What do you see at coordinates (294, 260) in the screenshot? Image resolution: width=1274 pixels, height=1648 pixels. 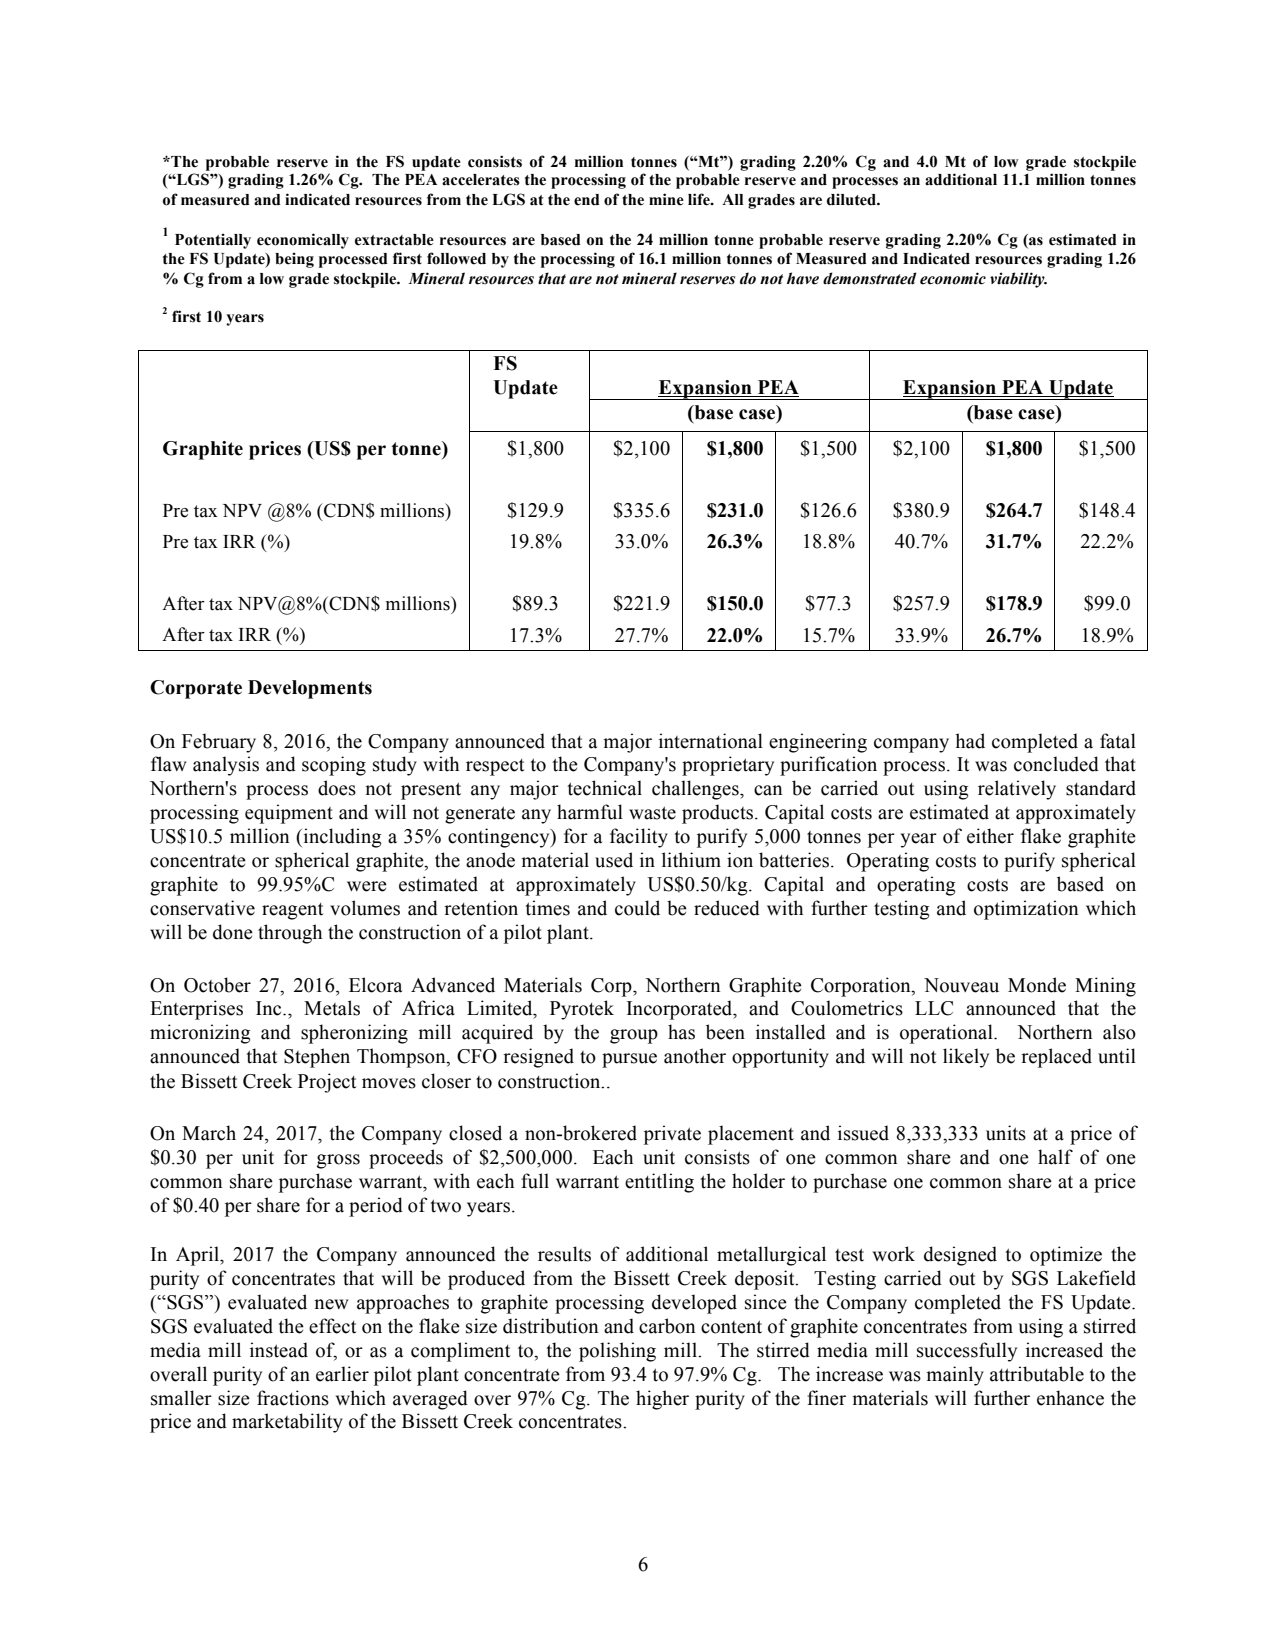 I see `being` at bounding box center [294, 260].
